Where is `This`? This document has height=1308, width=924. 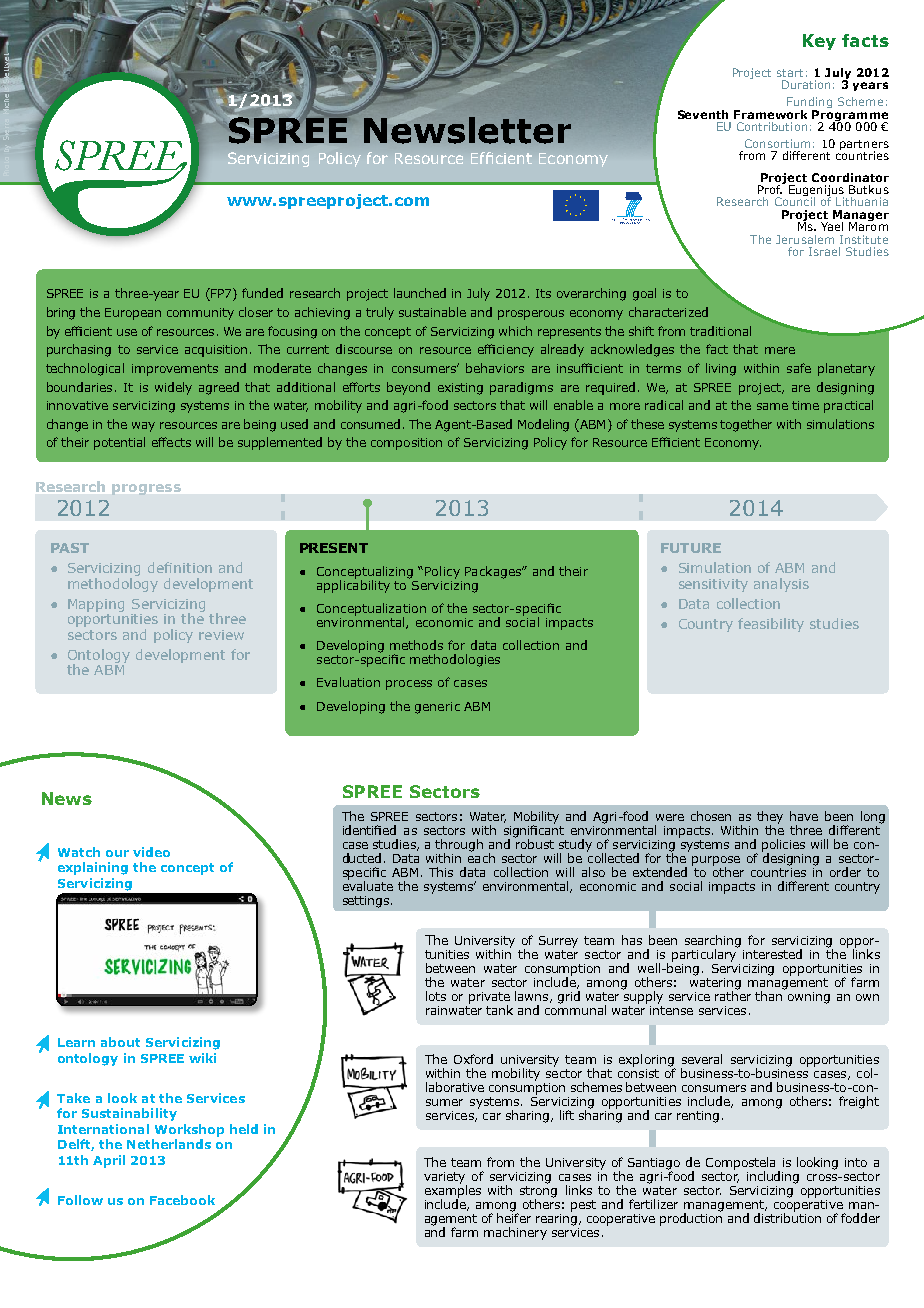 This is located at coordinates (441, 872).
